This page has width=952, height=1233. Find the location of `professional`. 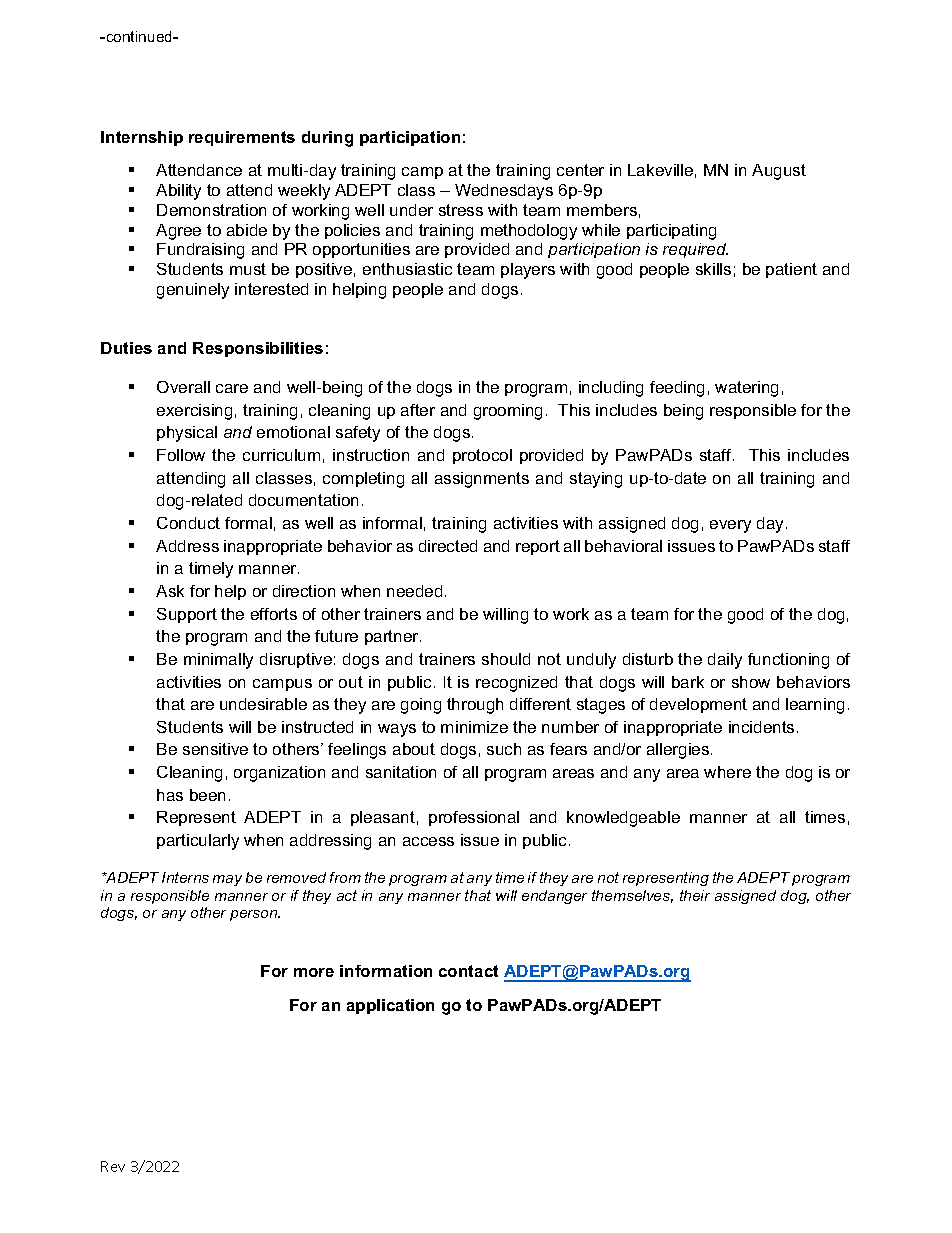

professional is located at coordinates (474, 818).
